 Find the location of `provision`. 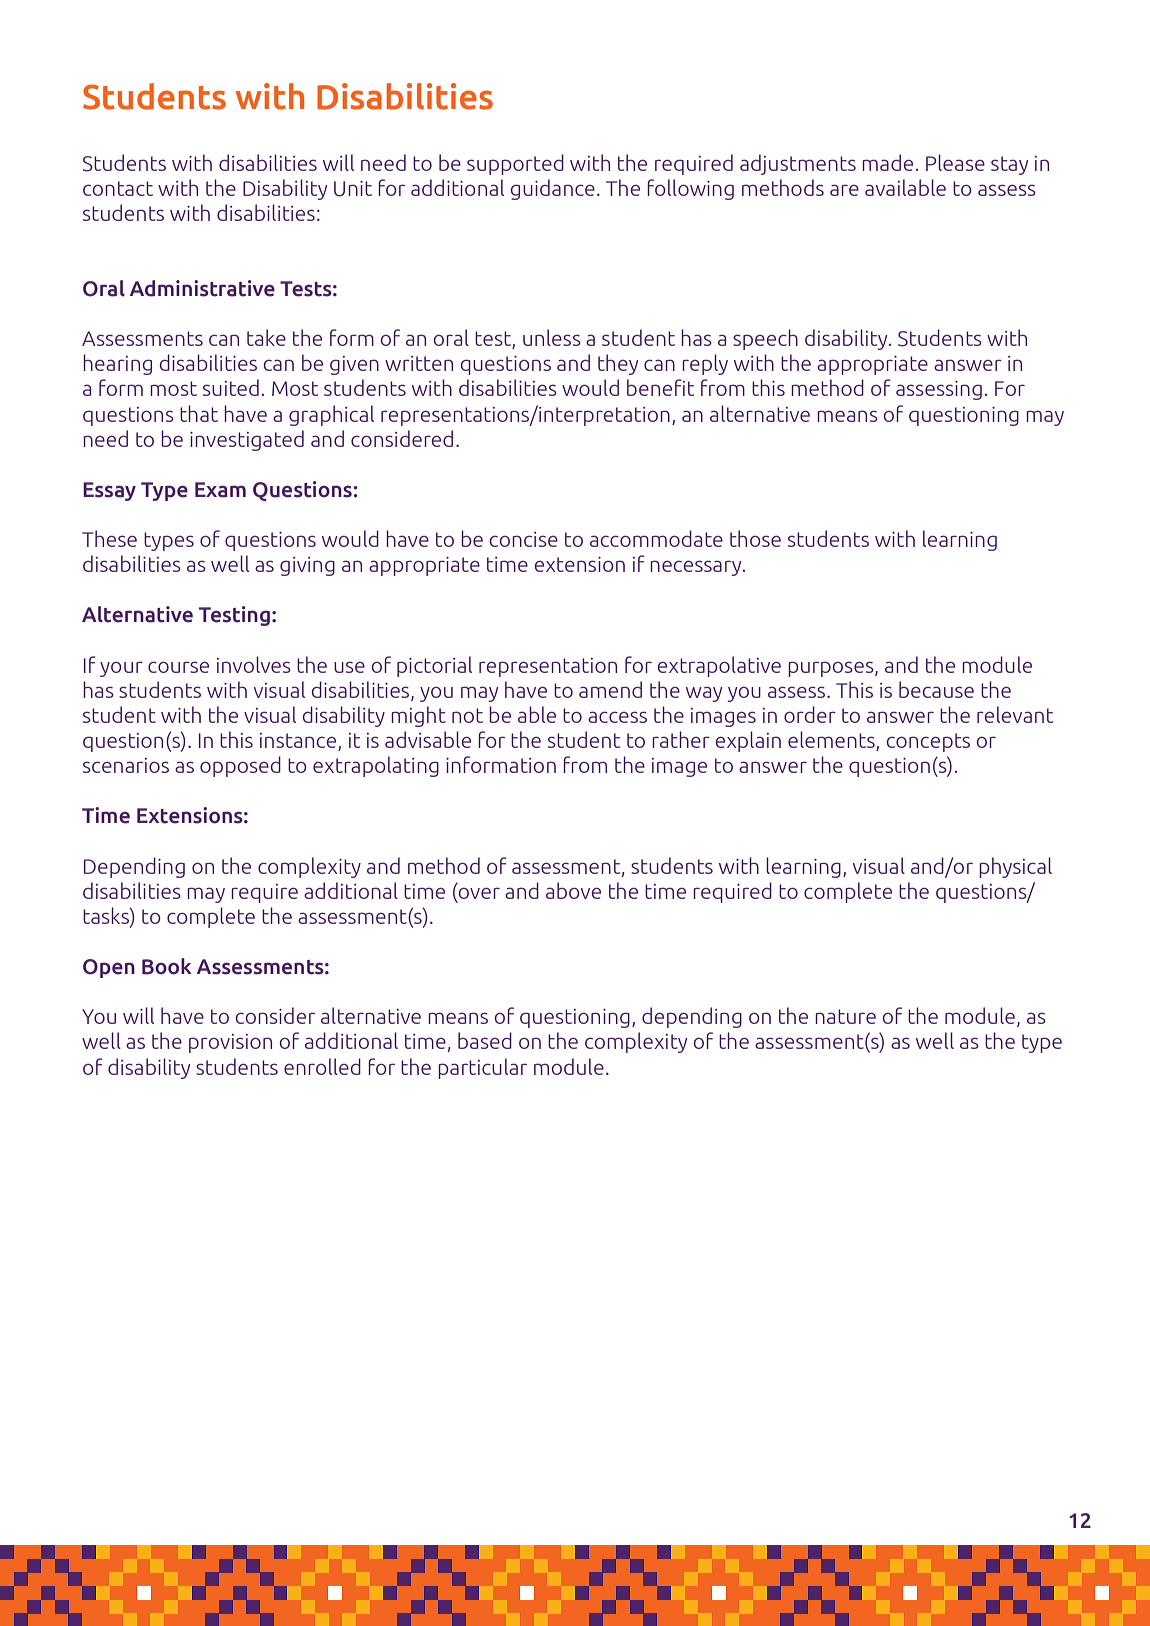

provision is located at coordinates (230, 1043).
